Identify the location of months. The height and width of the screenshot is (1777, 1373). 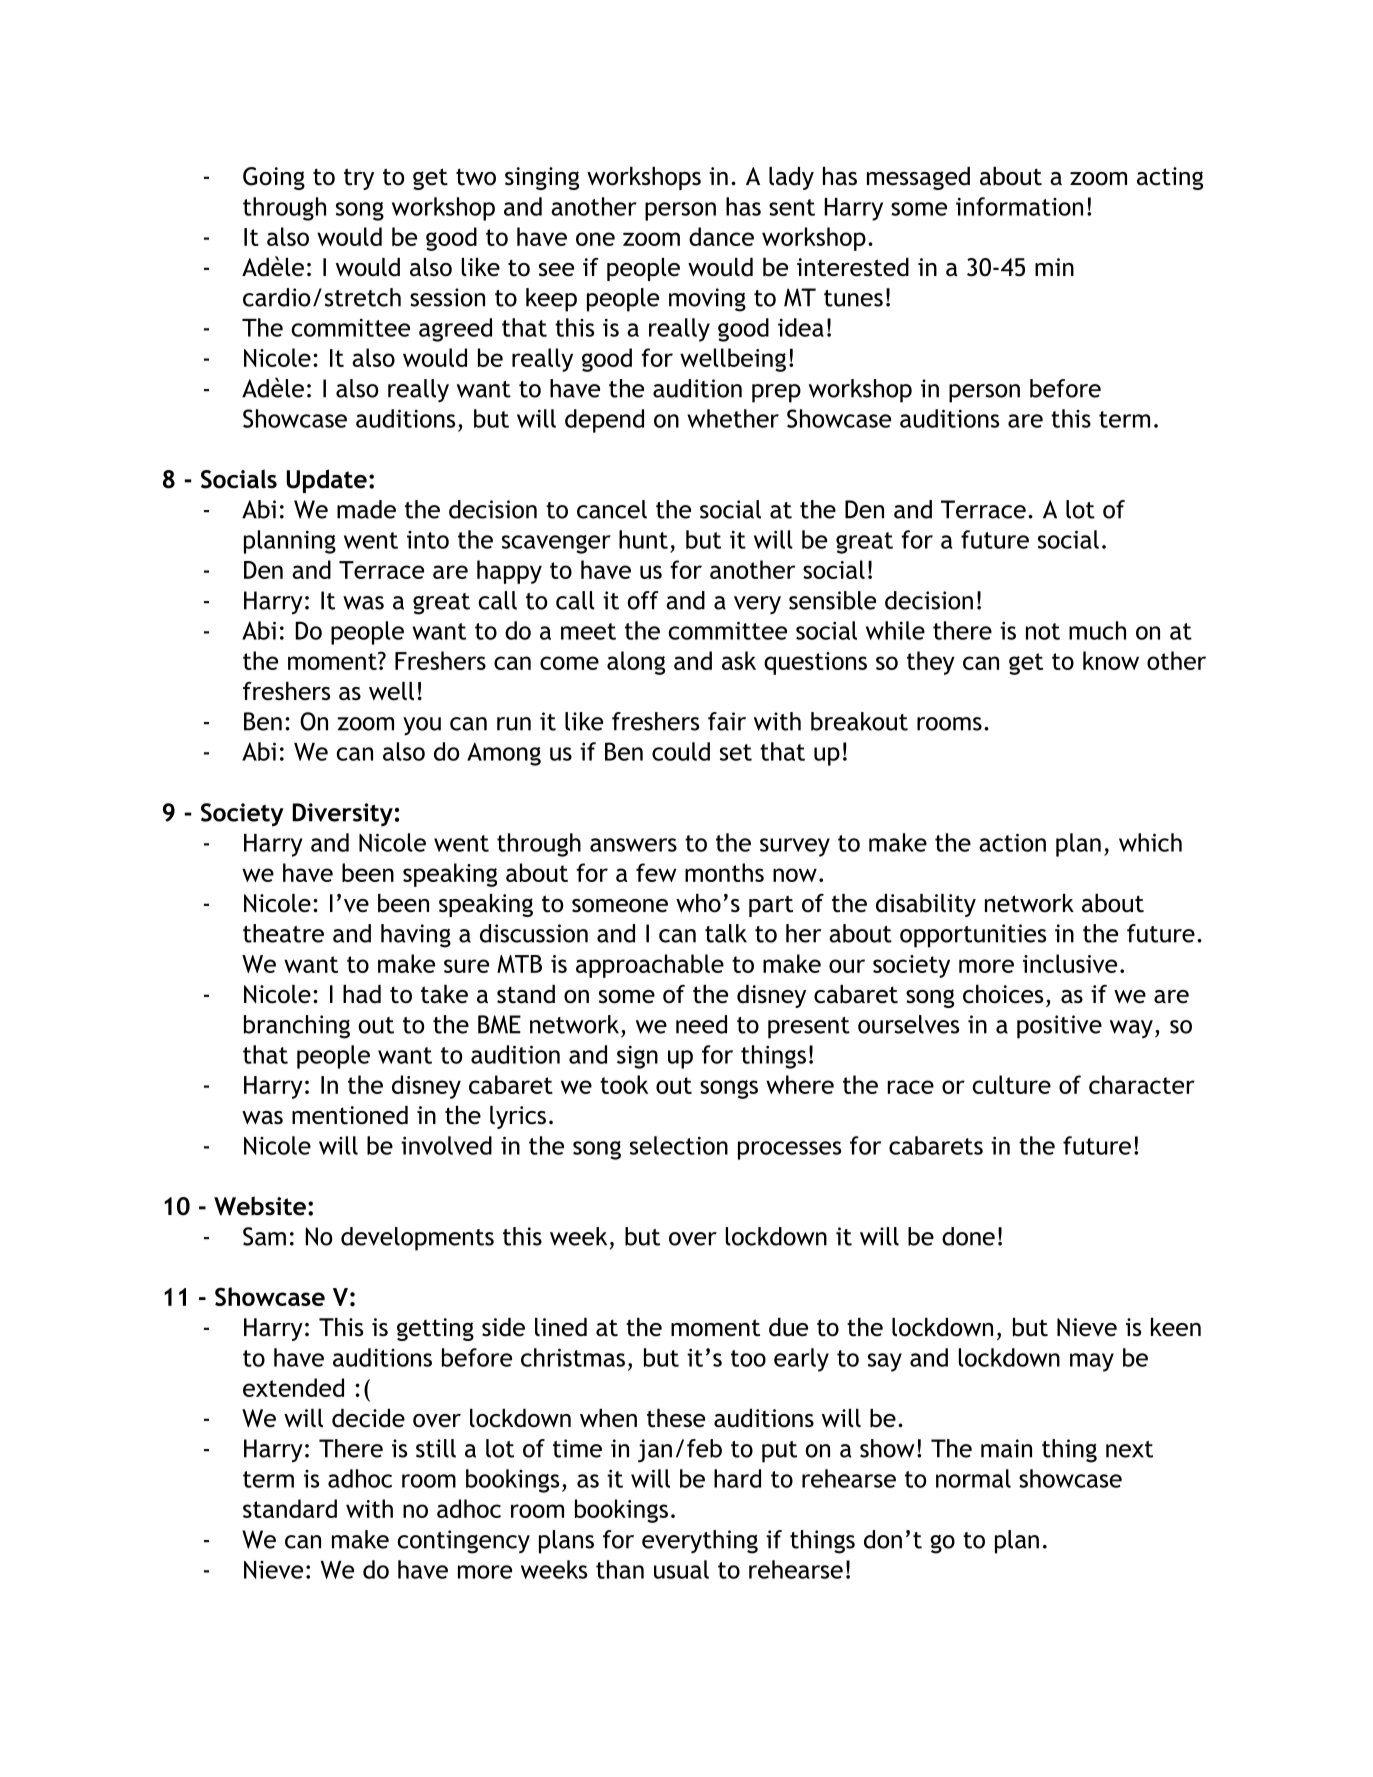
(724, 872).
